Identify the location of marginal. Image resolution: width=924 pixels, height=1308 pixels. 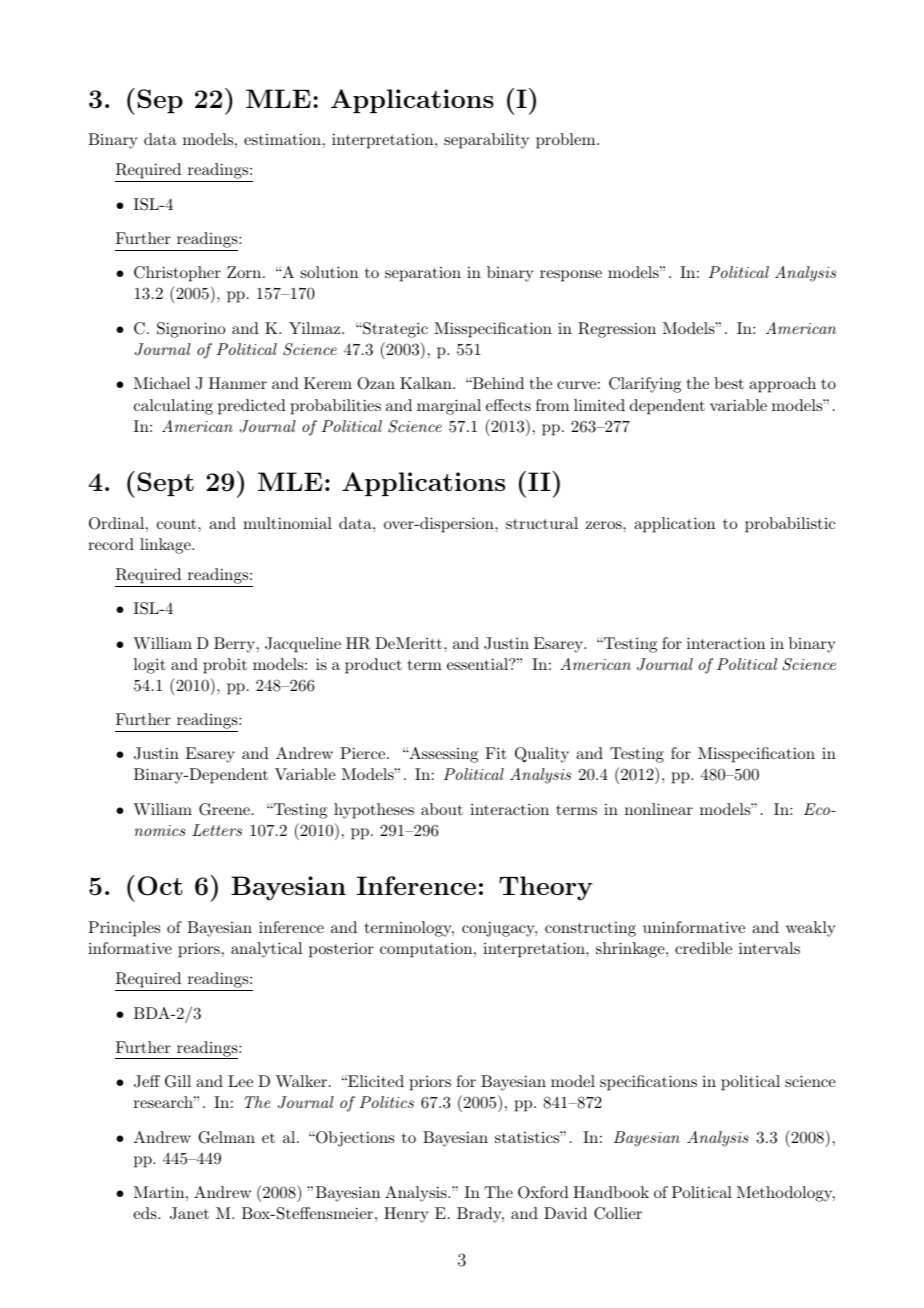
(449, 407).
